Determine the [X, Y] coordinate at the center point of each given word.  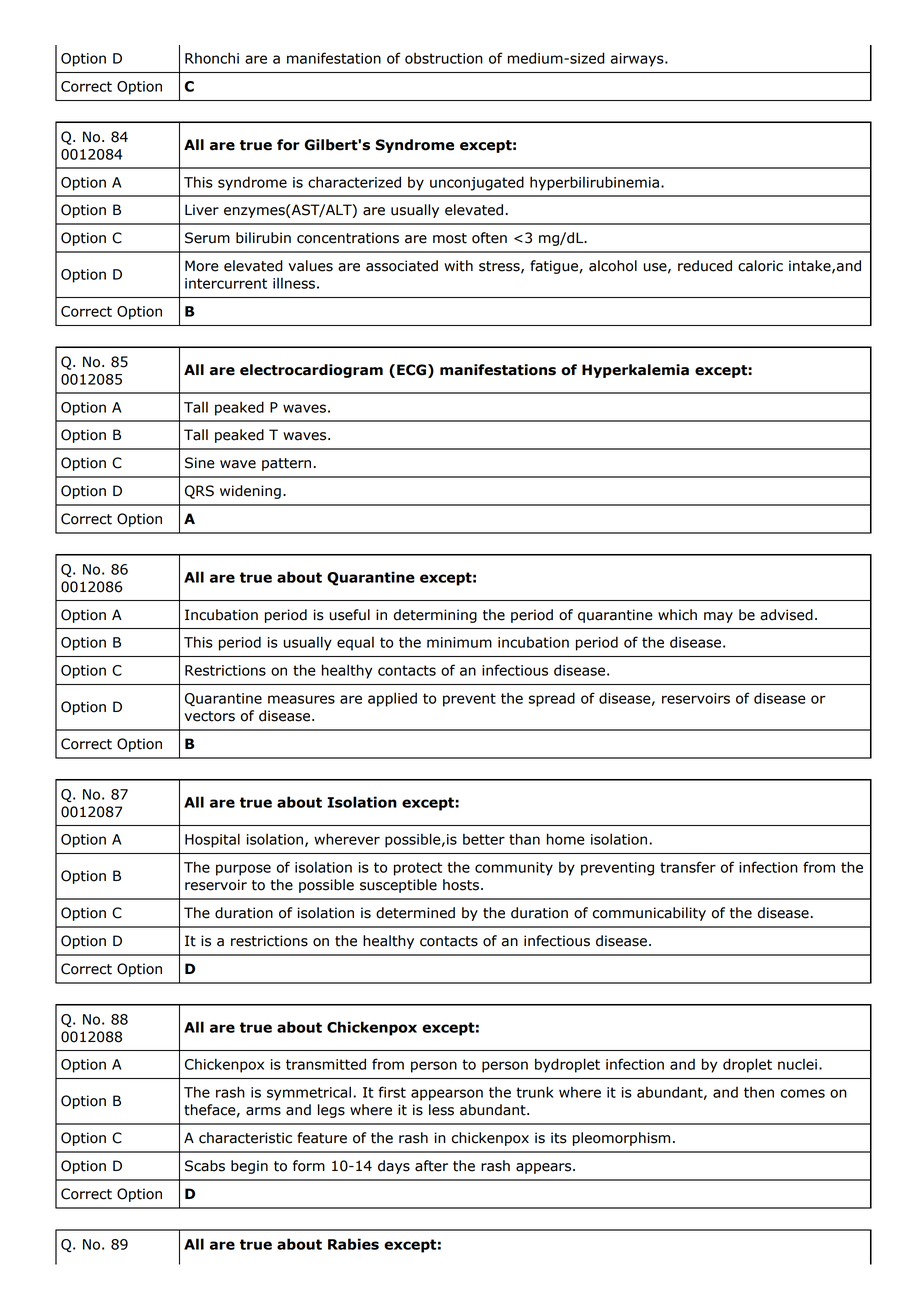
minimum [459, 642]
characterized [354, 182]
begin [249, 1167]
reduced [705, 266]
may [718, 617]
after [431, 1166]
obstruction [444, 58]
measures [301, 699]
